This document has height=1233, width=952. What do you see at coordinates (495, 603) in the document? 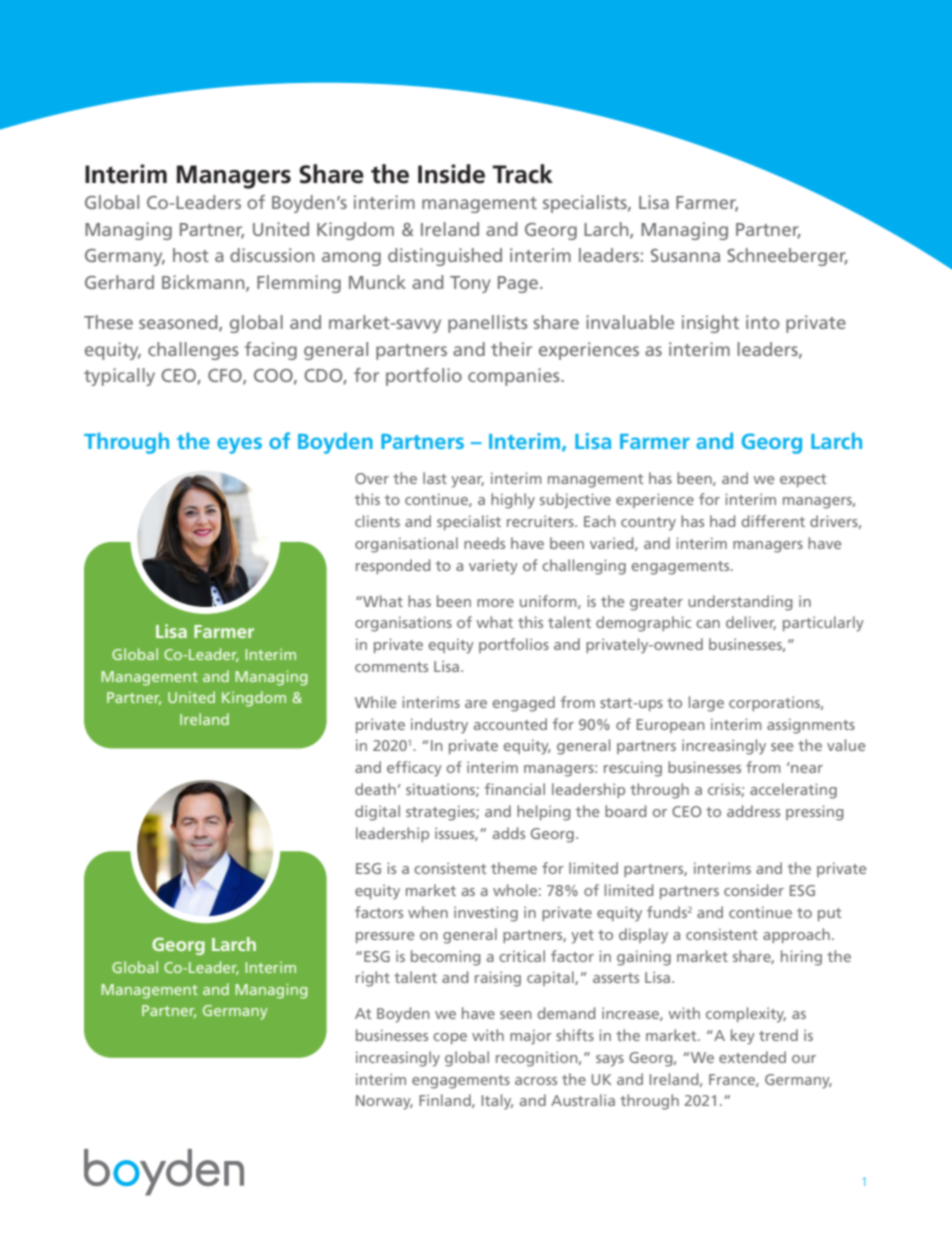
I see `more` at bounding box center [495, 603].
